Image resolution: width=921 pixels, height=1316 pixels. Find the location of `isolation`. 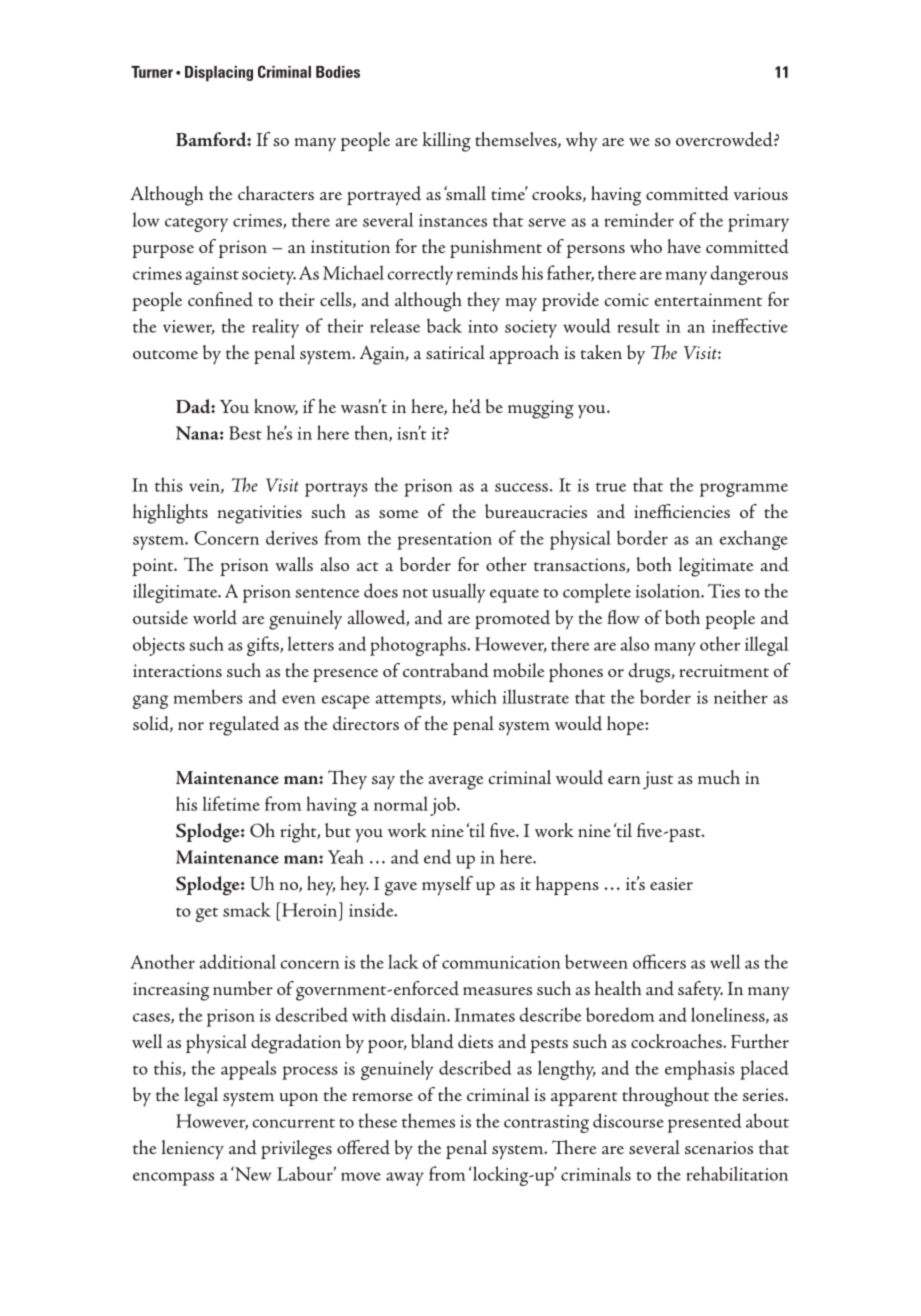

isolation is located at coordinates (668, 590).
